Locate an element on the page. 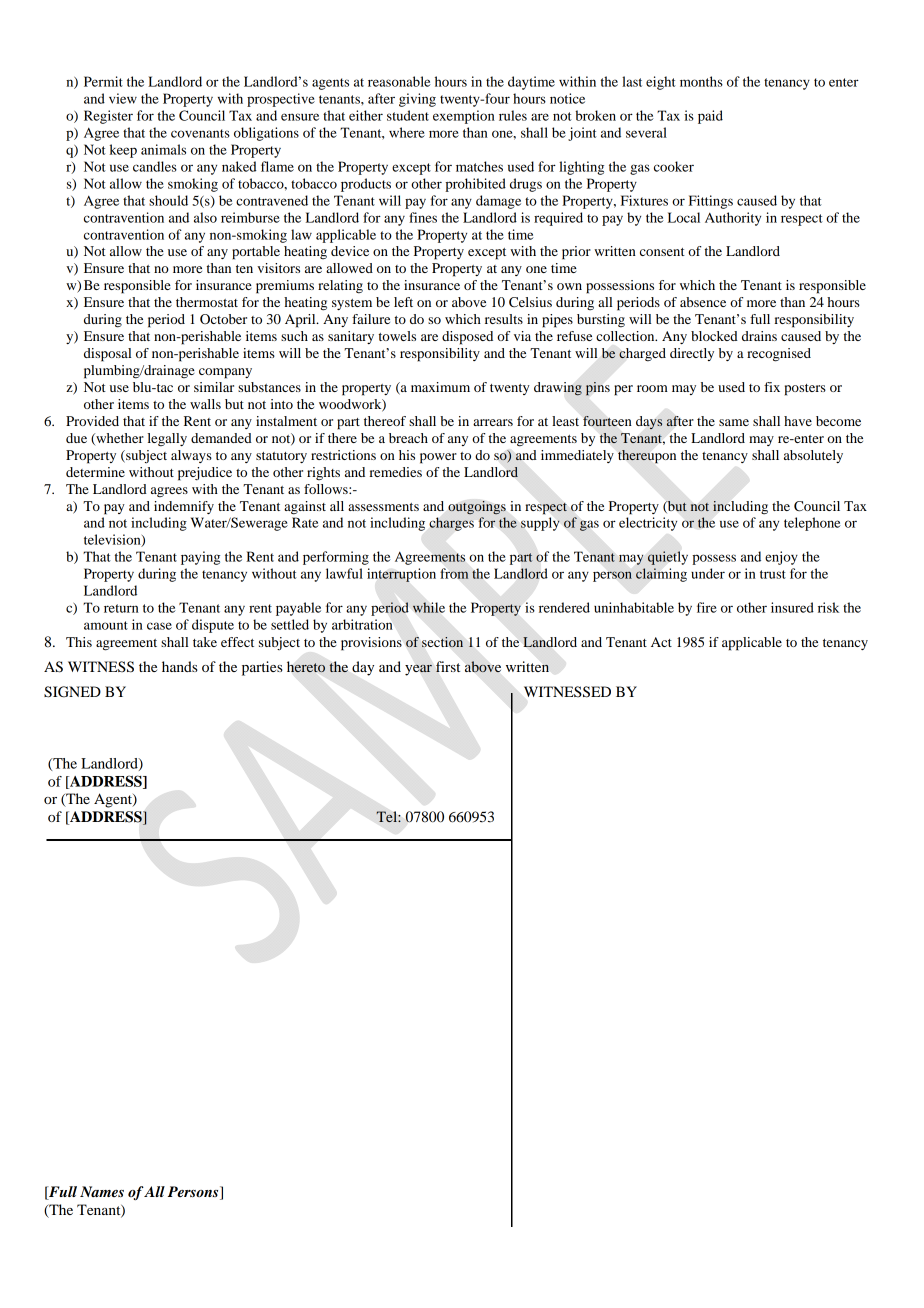  Names is located at coordinates (102, 1191).
